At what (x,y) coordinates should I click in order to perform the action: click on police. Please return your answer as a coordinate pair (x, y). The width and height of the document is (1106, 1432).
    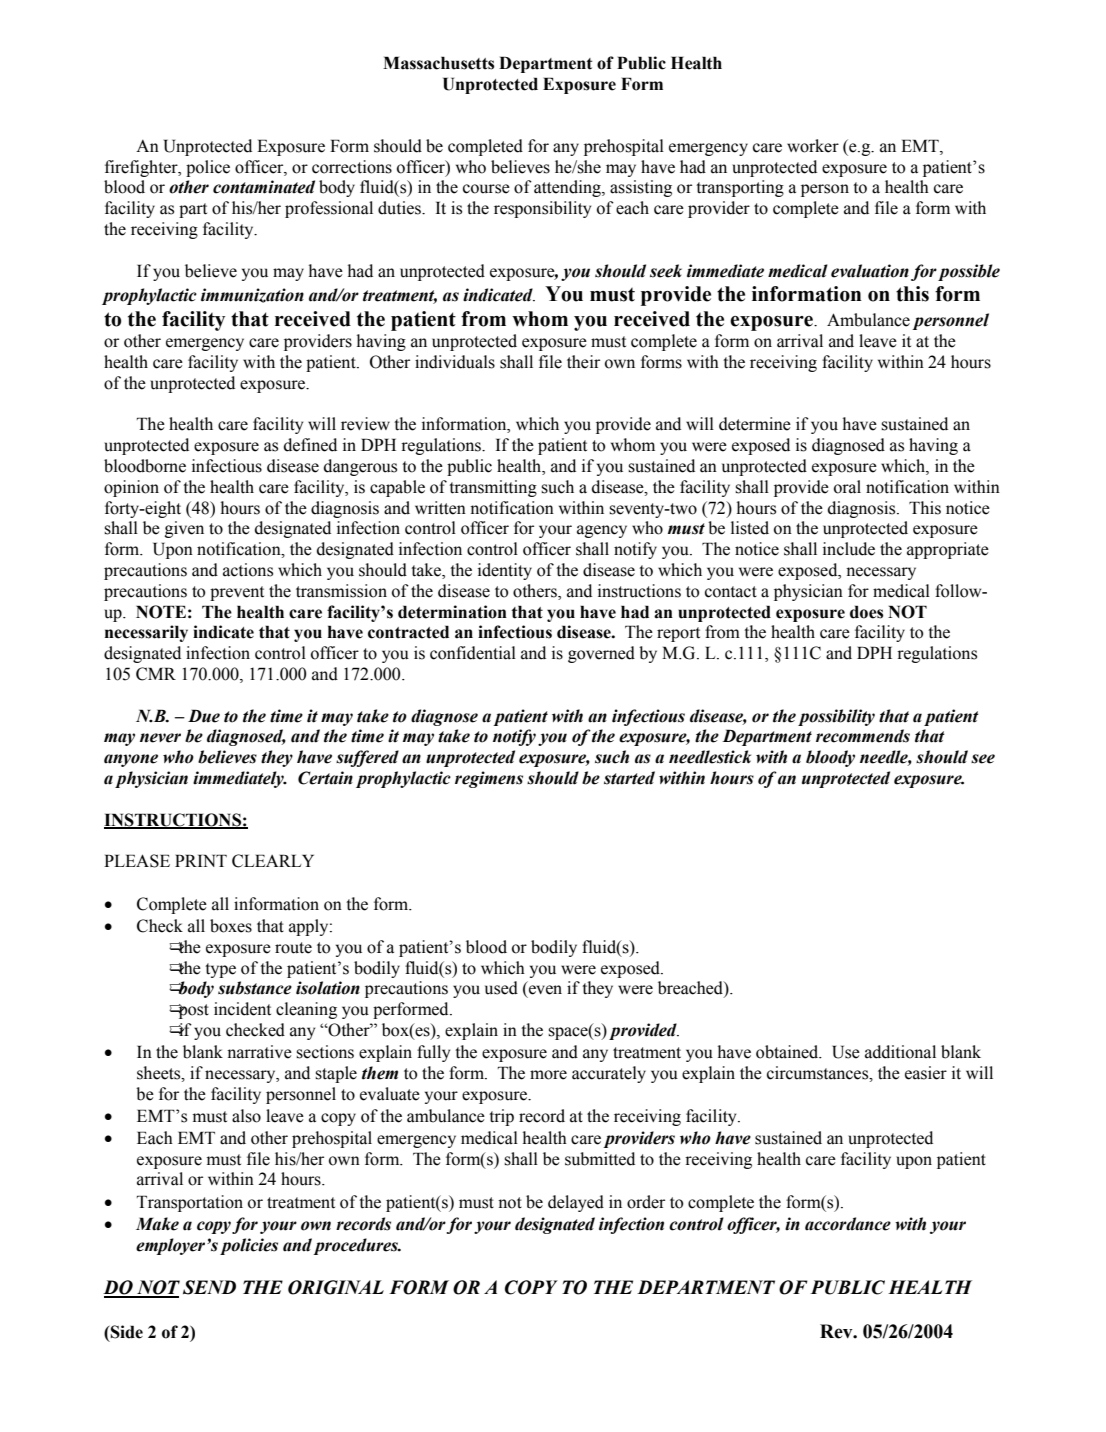
    Looking at the image, I should click on (208, 168).
